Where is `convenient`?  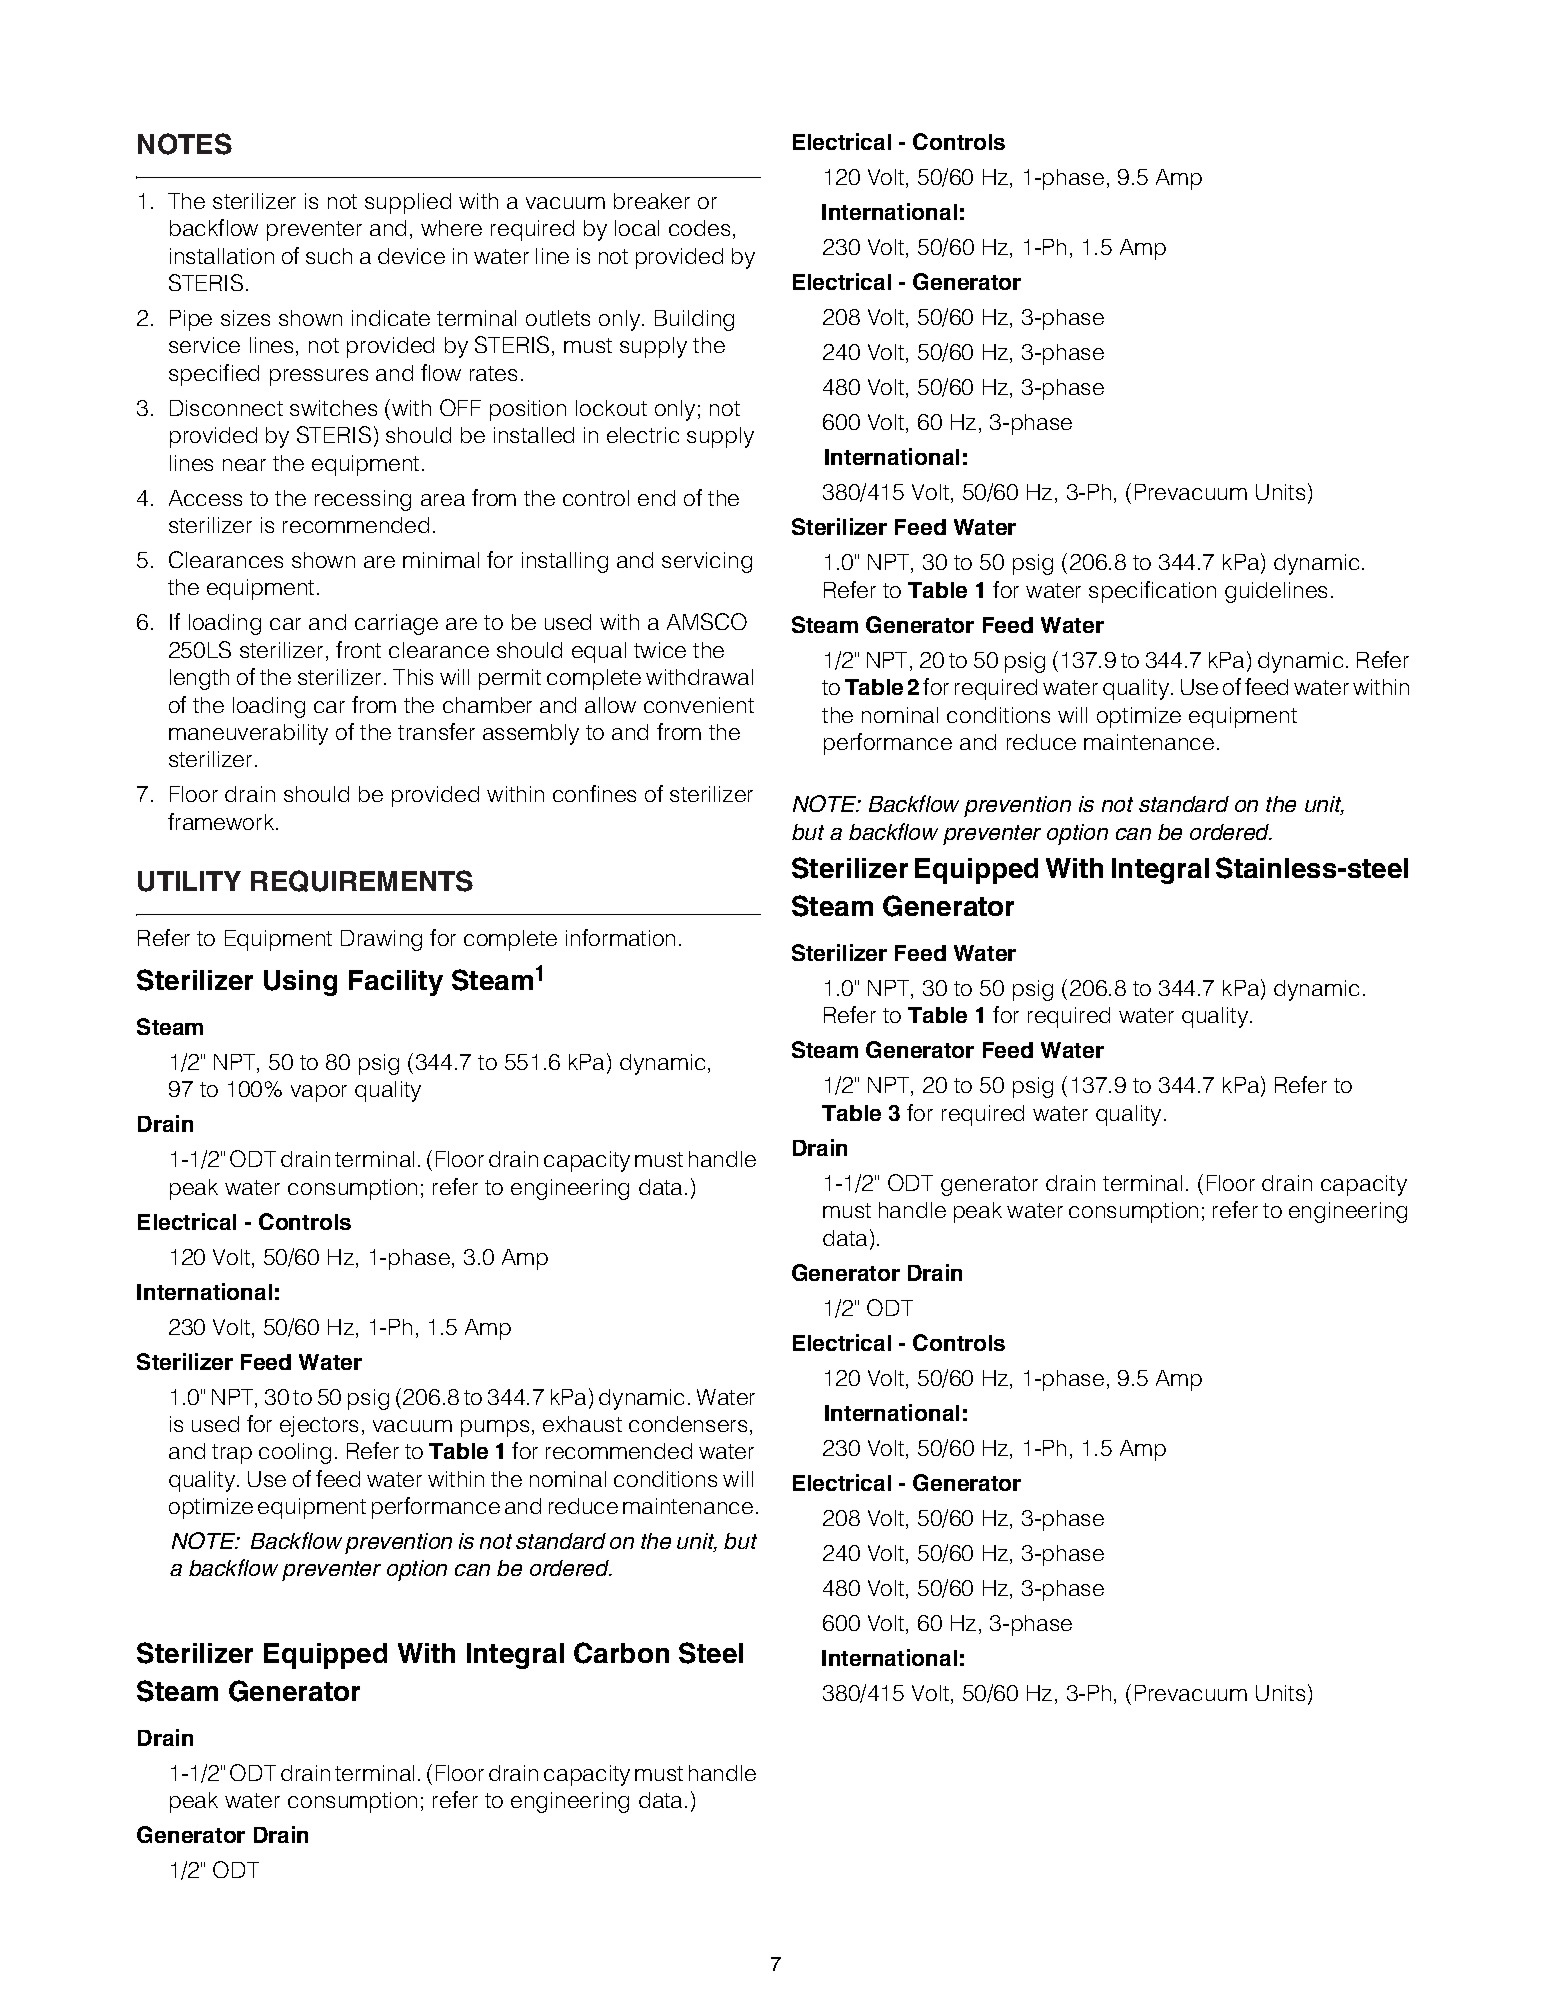
convenient is located at coordinates (699, 705).
